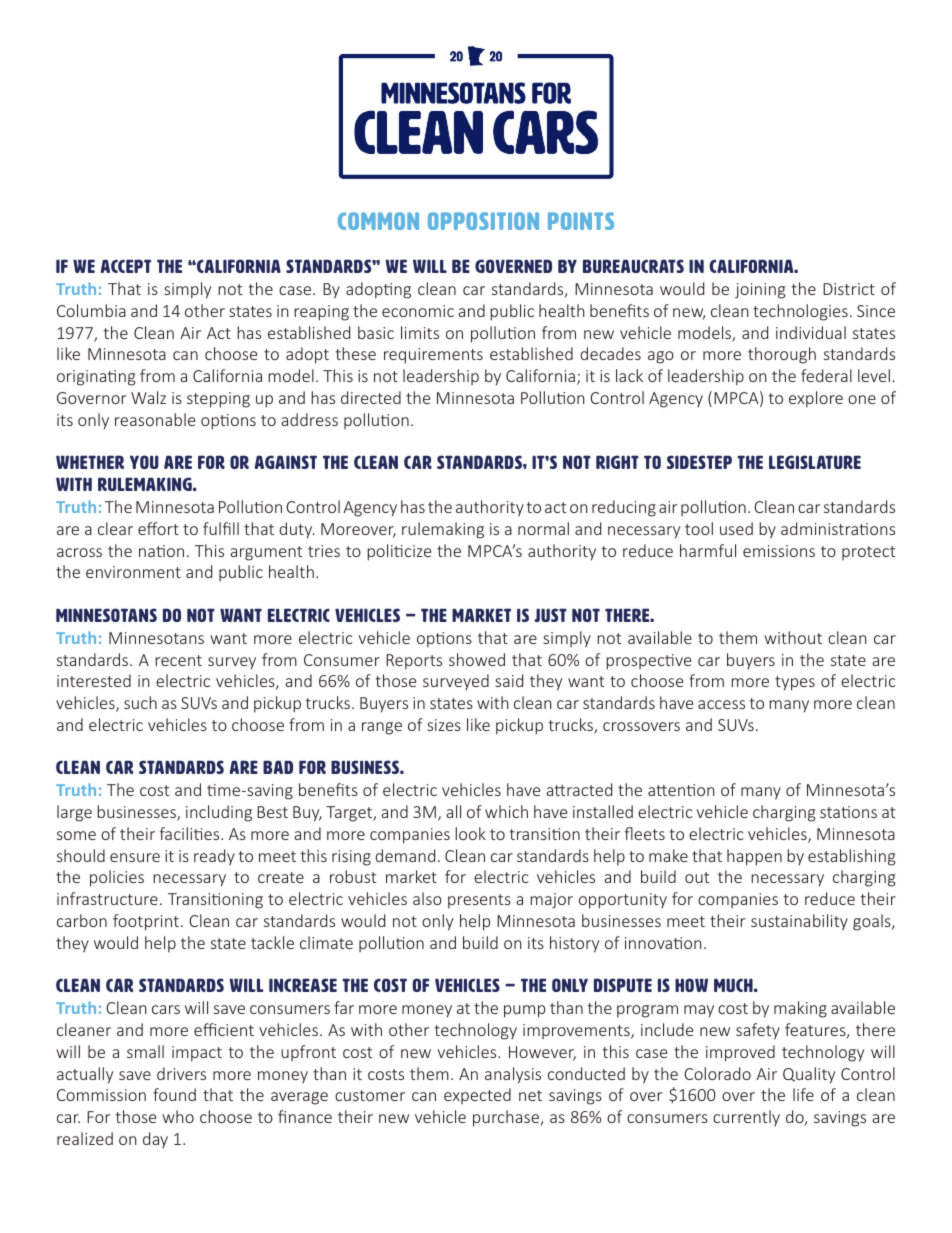 Image resolution: width=952 pixels, height=1233 pixels. I want to click on accept, so click(125, 266).
